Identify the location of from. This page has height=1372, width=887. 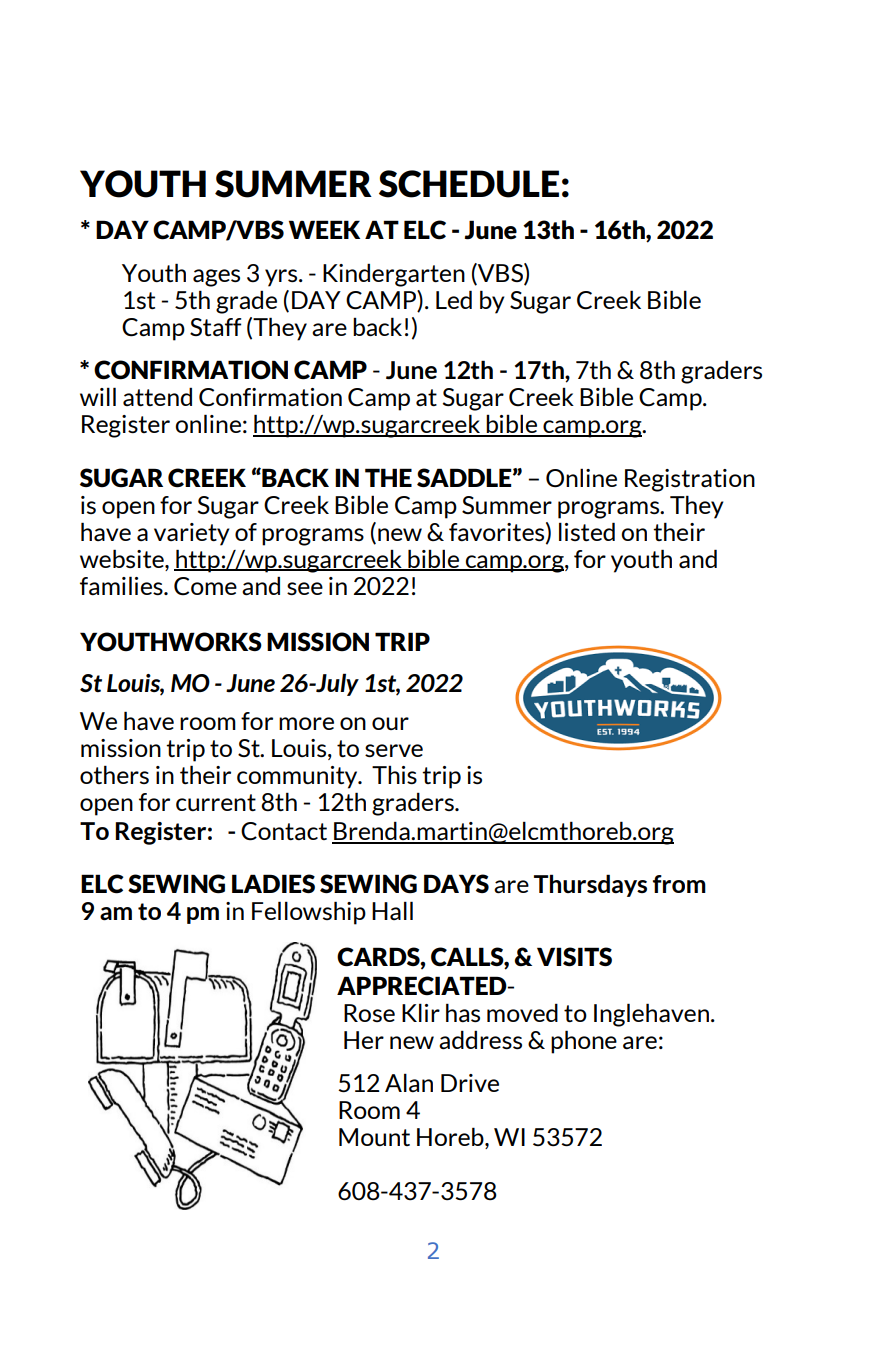
(679, 884).
